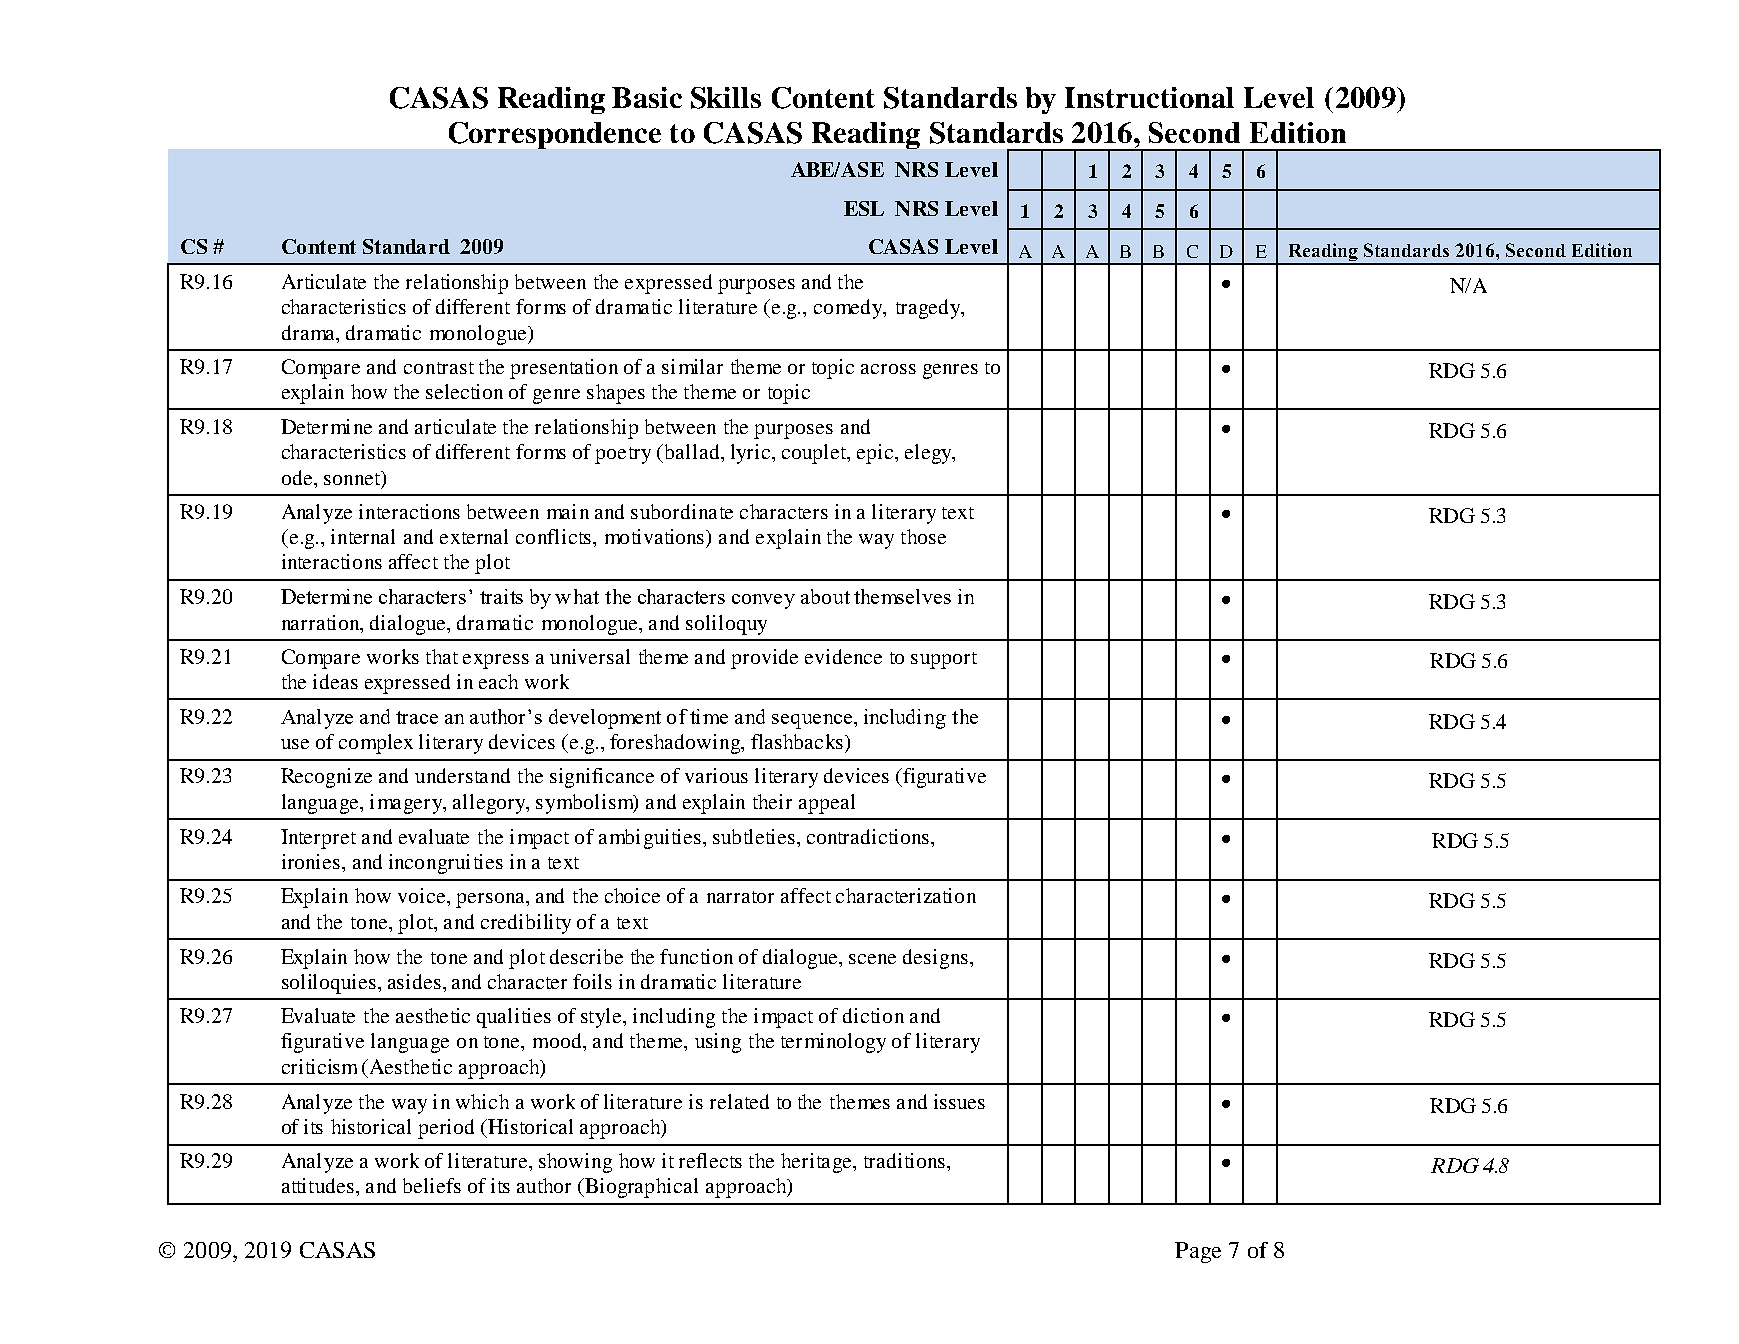 The image size is (1739, 1344). What do you see at coordinates (432, 1185) in the screenshot?
I see `beliefs` at bounding box center [432, 1185].
